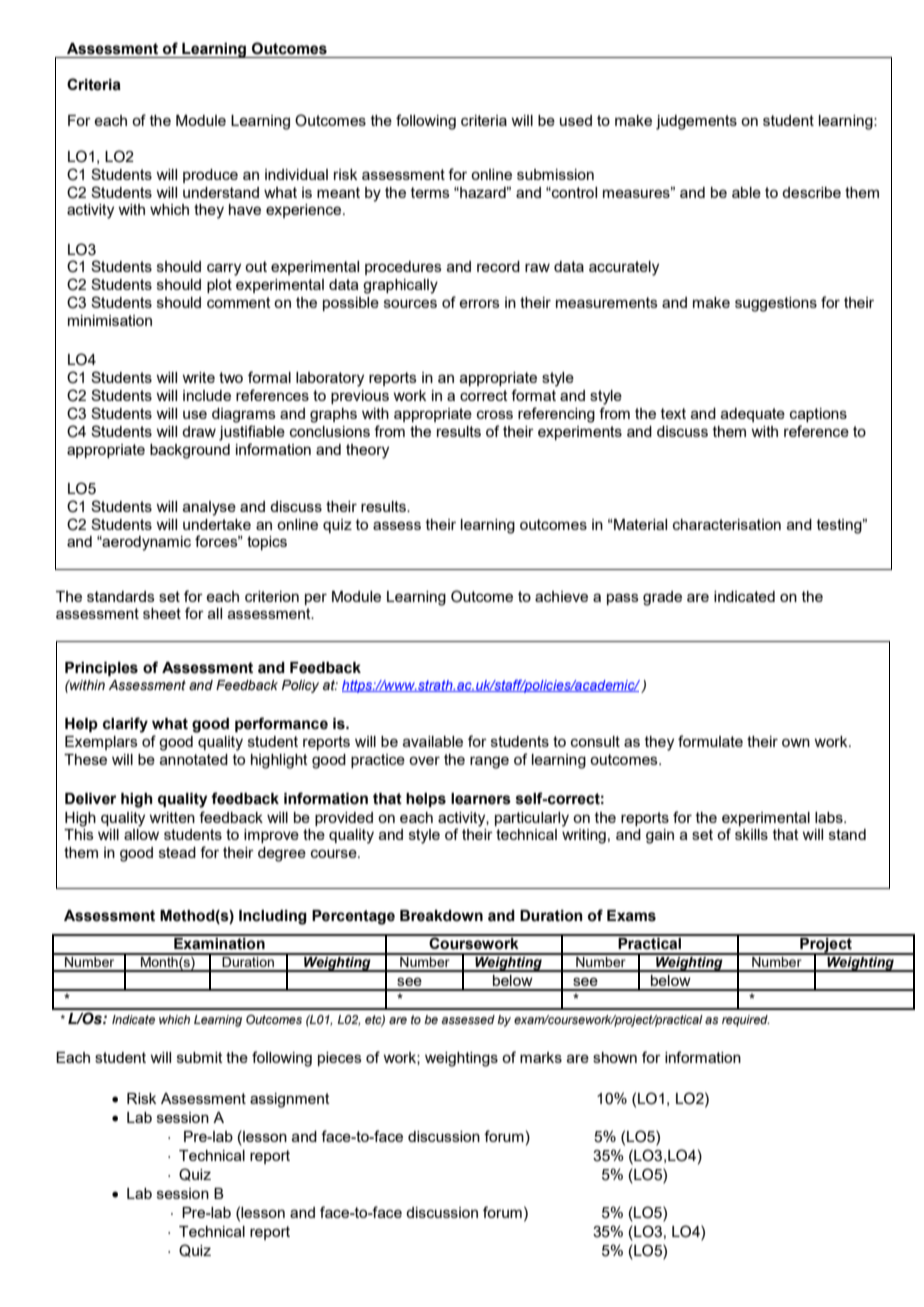  I want to click on produce, so click(210, 176).
